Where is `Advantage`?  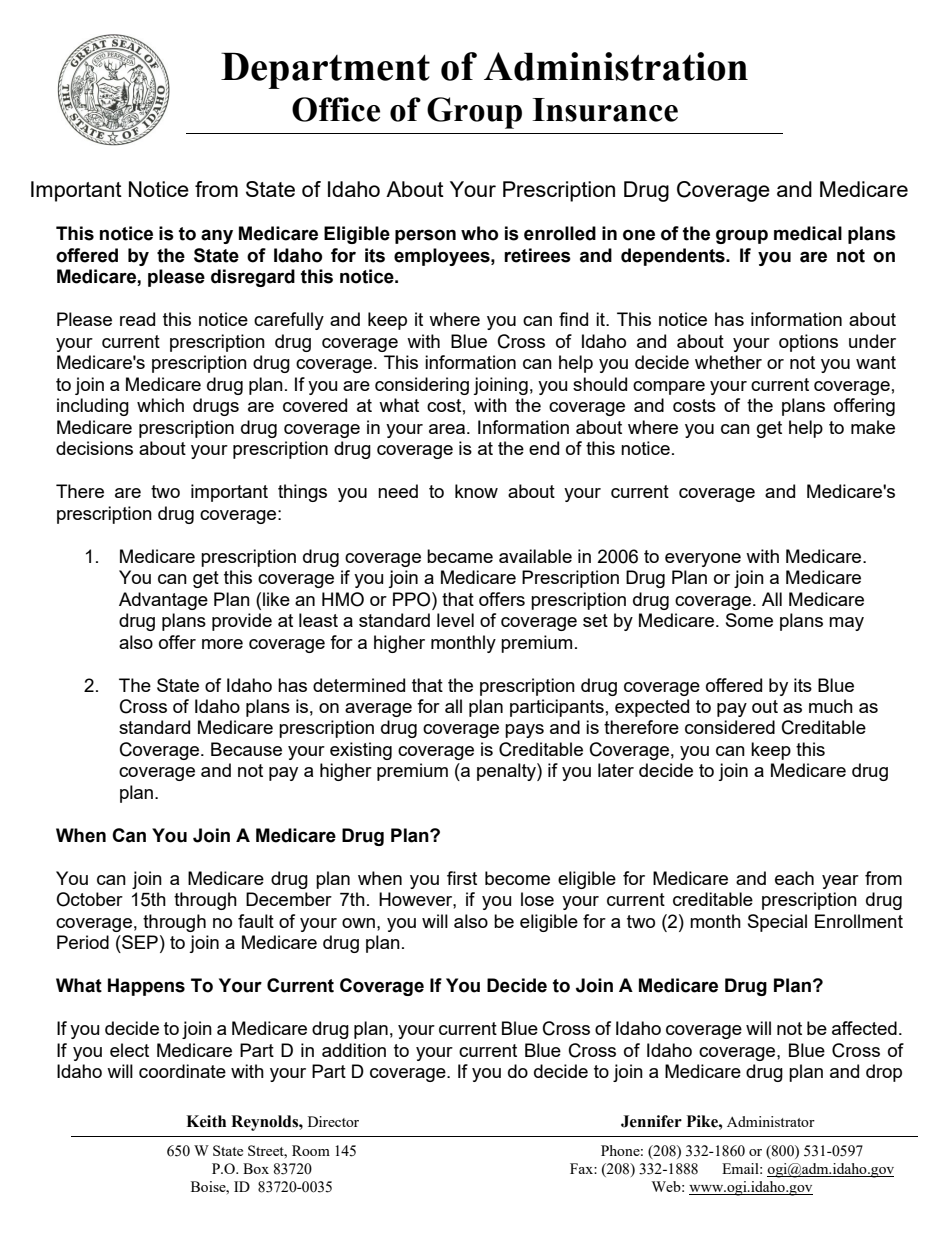
Advantage is located at coordinates (163, 601).
